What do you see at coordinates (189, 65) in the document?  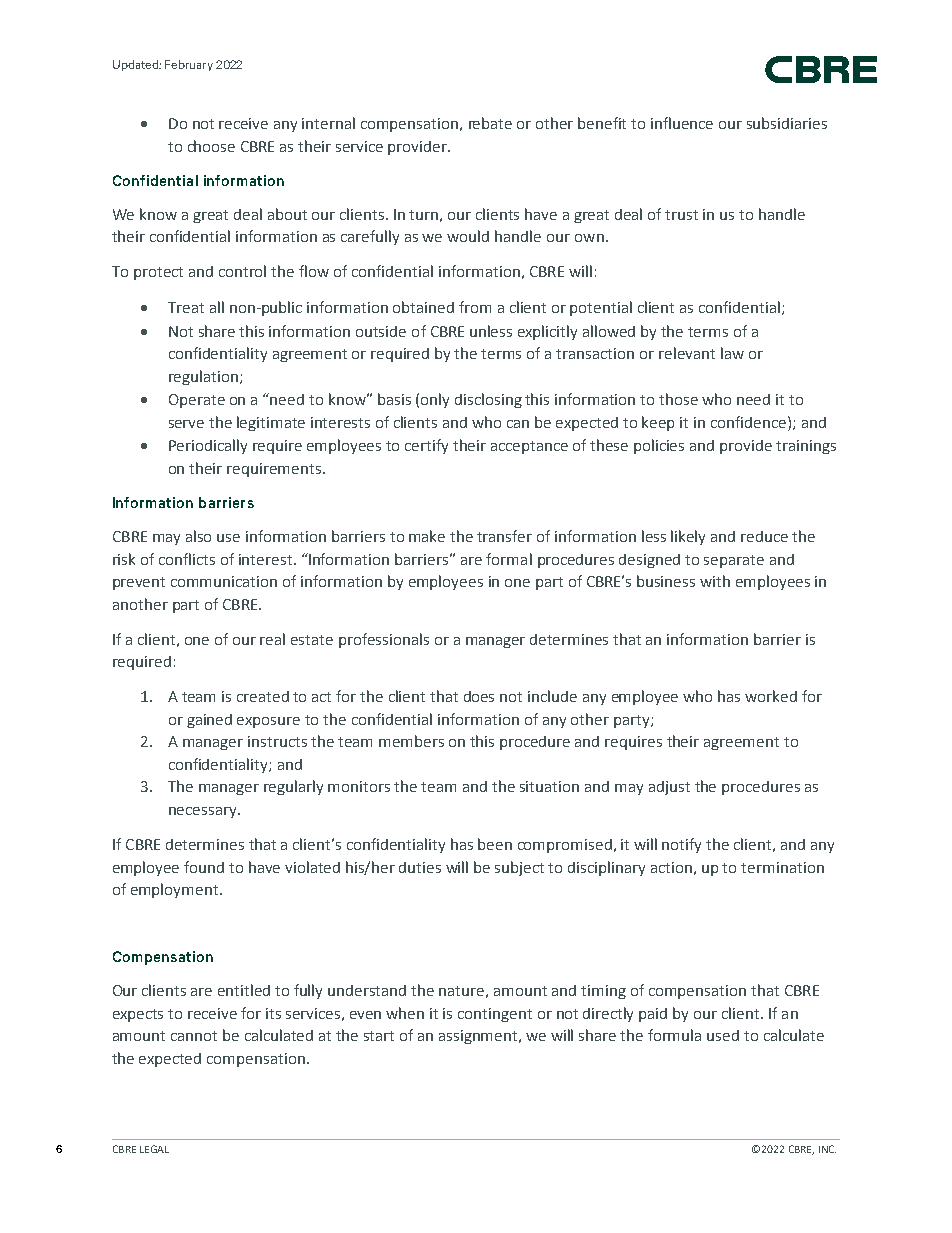 I see `February` at bounding box center [189, 65].
